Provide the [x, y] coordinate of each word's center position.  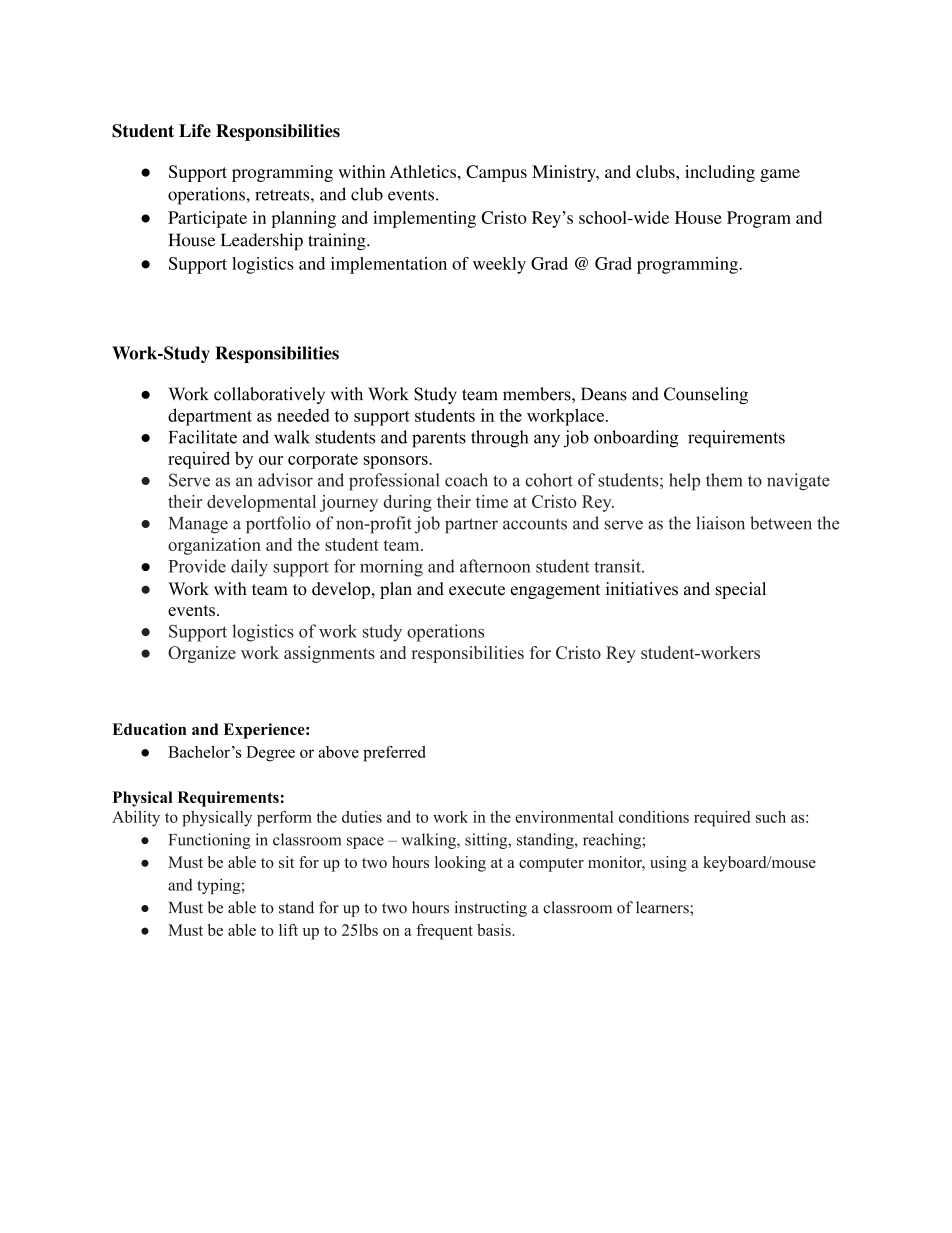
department [210, 417]
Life [195, 131]
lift [288, 930]
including [720, 173]
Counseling [706, 395]
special [741, 590]
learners [663, 907]
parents [439, 440]
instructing [490, 909]
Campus [496, 173]
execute [477, 590]
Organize [202, 654]
